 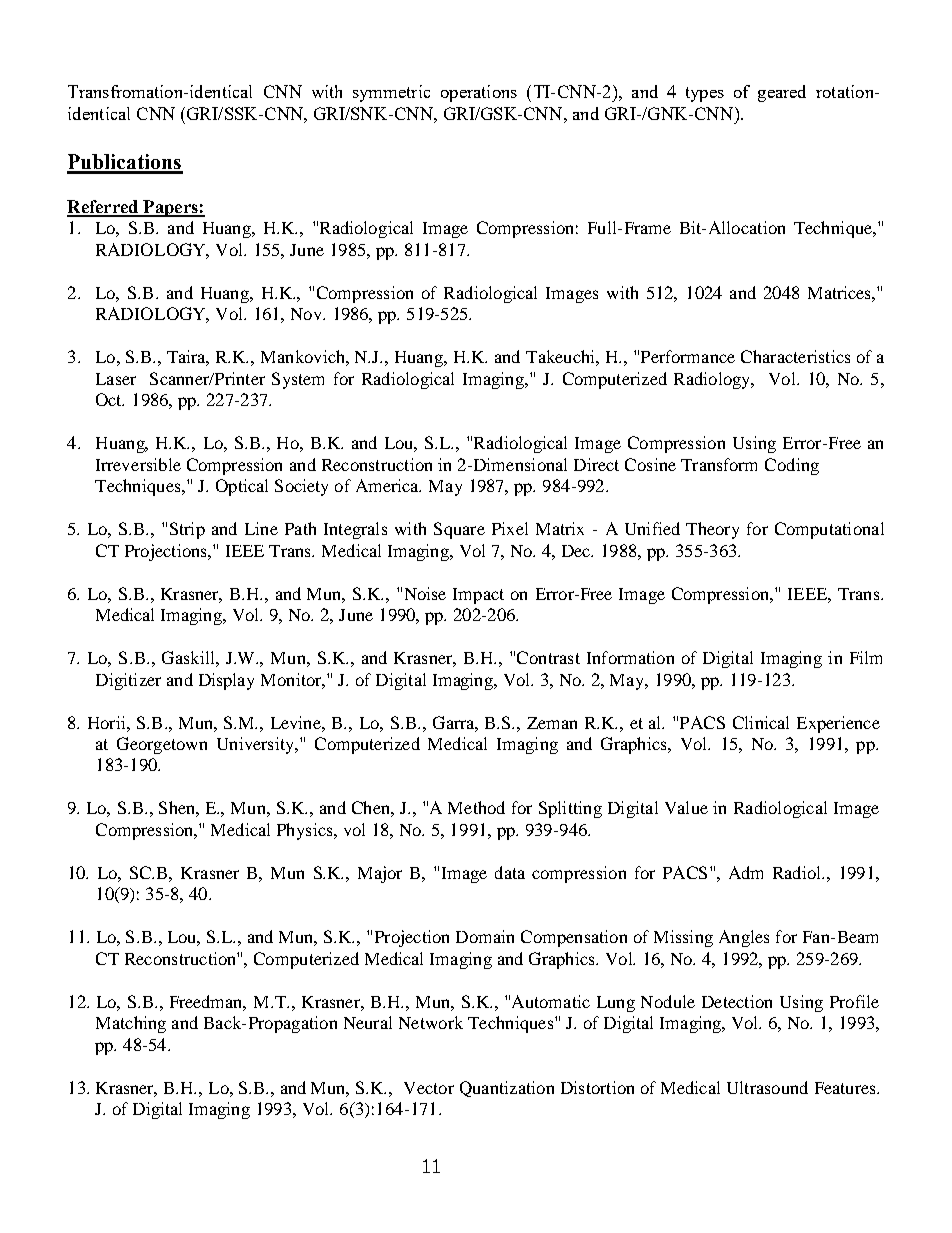 What do you see at coordinates (795, 356) in the document?
I see `Characteristics` at bounding box center [795, 356].
